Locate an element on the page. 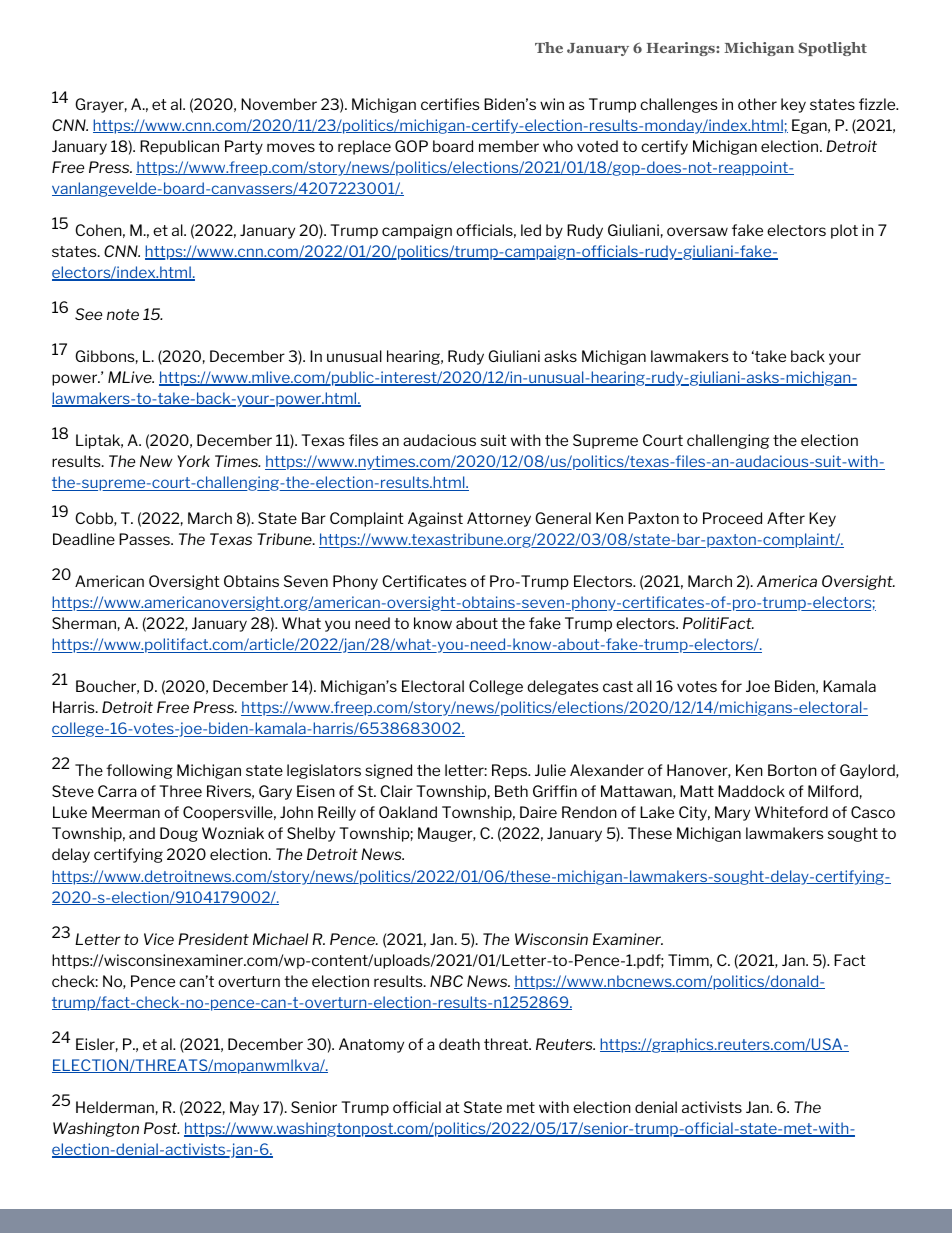 The width and height of the document is (952, 1233). note is located at coordinates (123, 314).
